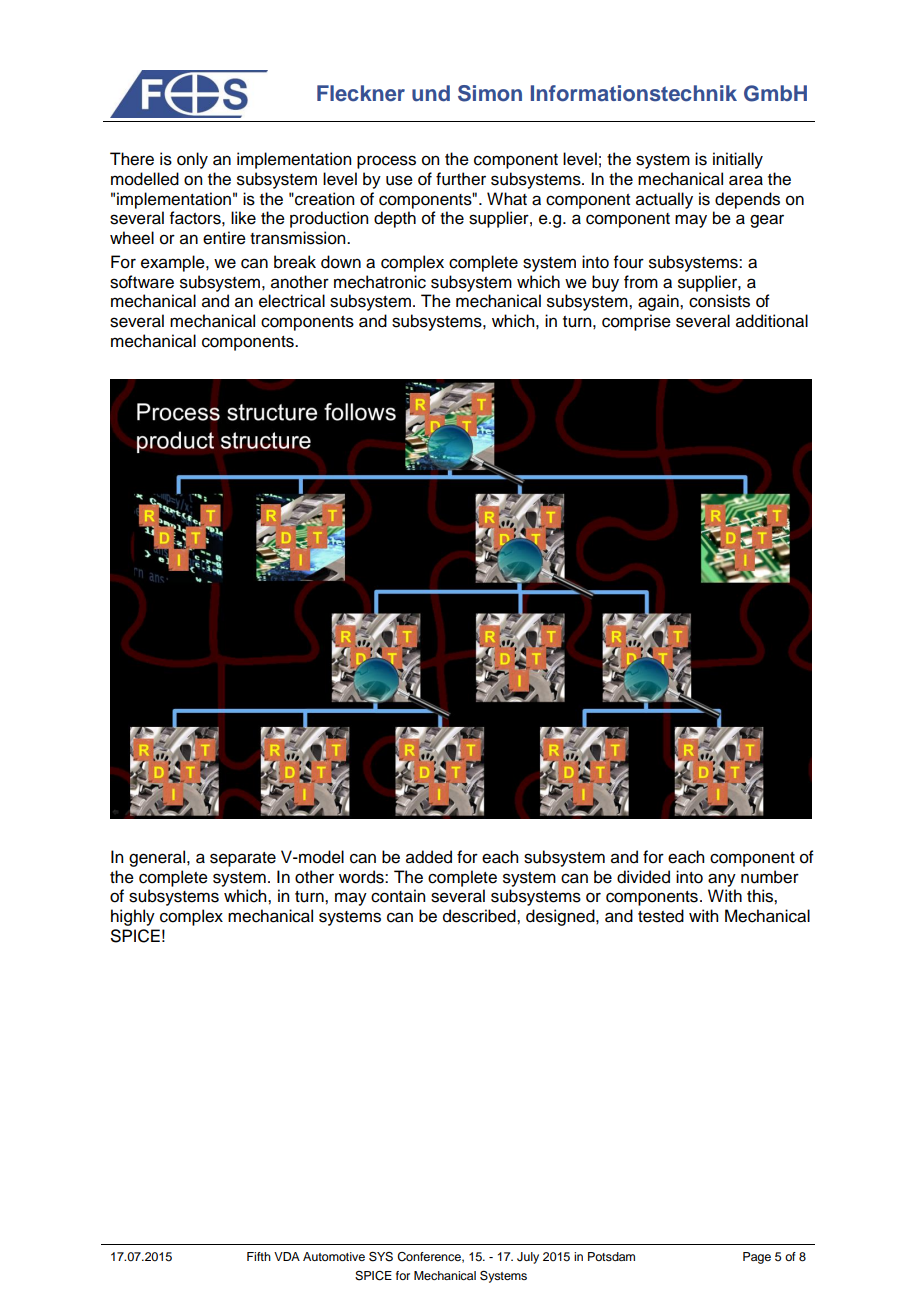  I want to click on Page, so click(757, 1258).
